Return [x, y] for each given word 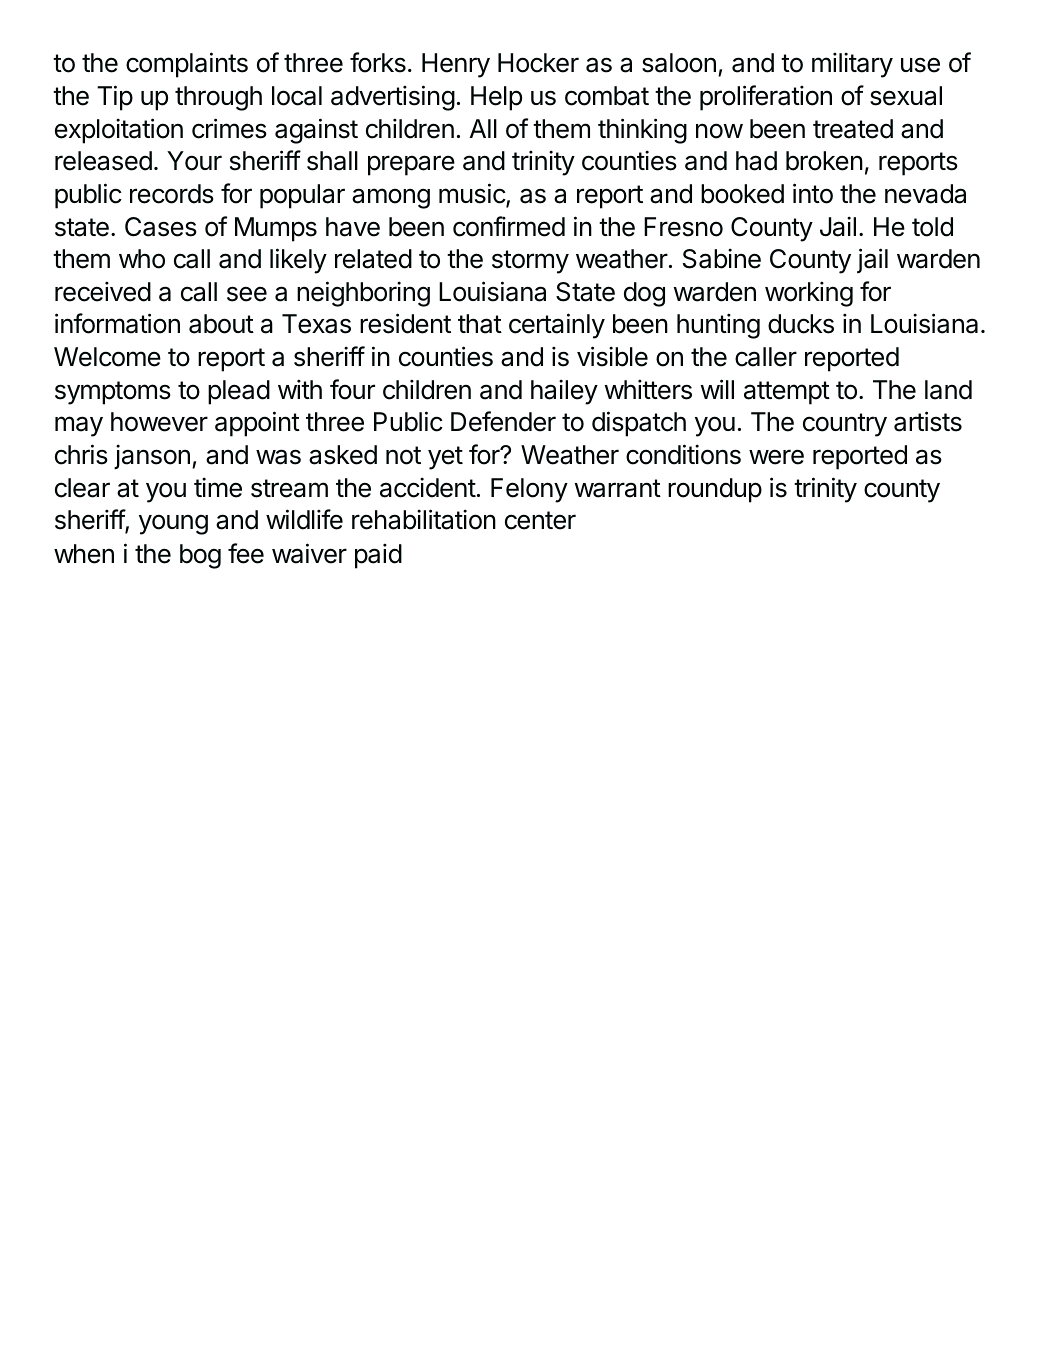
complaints [187, 65]
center [540, 520]
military [852, 65]
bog [200, 556]
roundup [715, 490]
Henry [456, 65]
